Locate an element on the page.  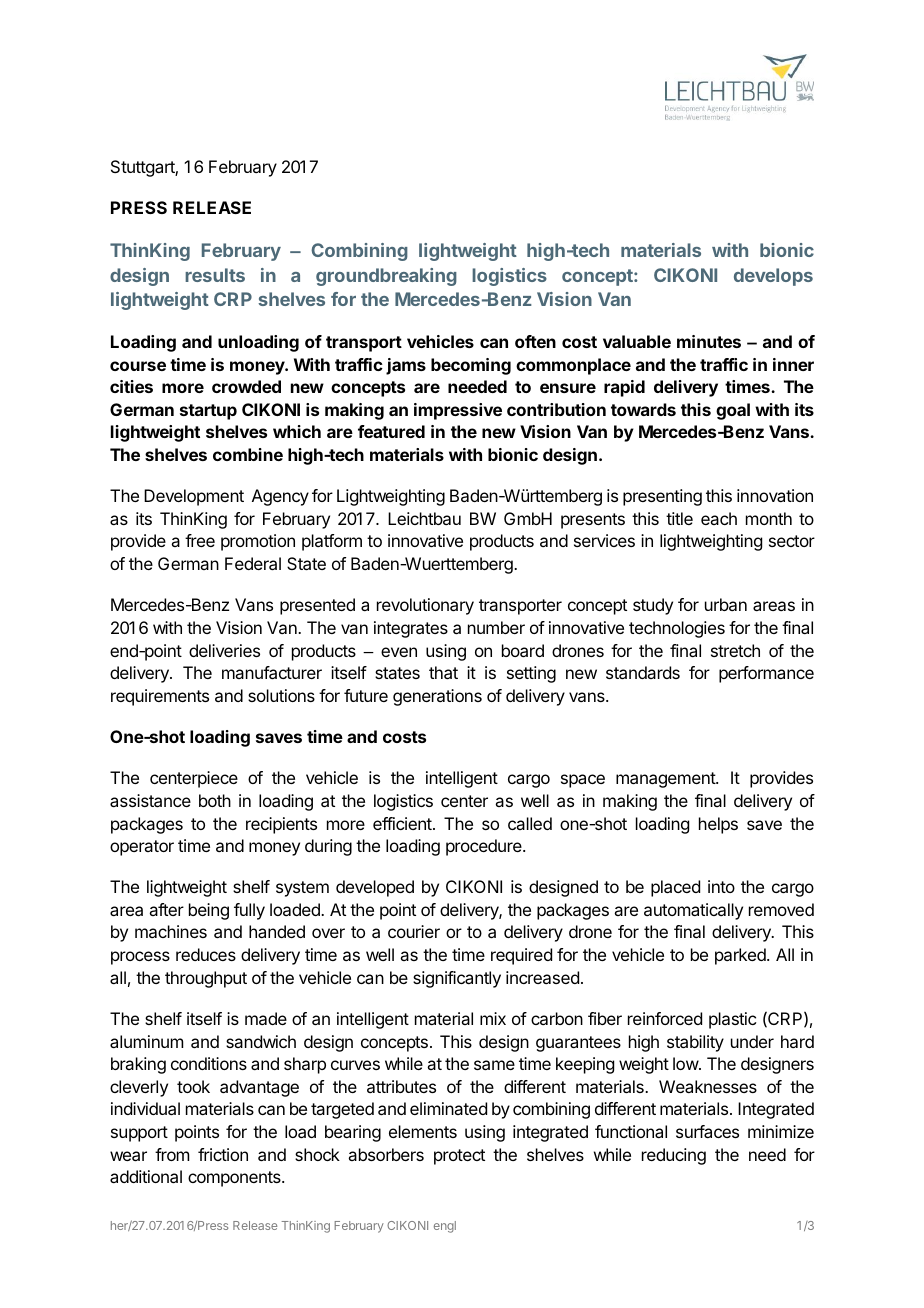
engl is located at coordinates (445, 1227).
